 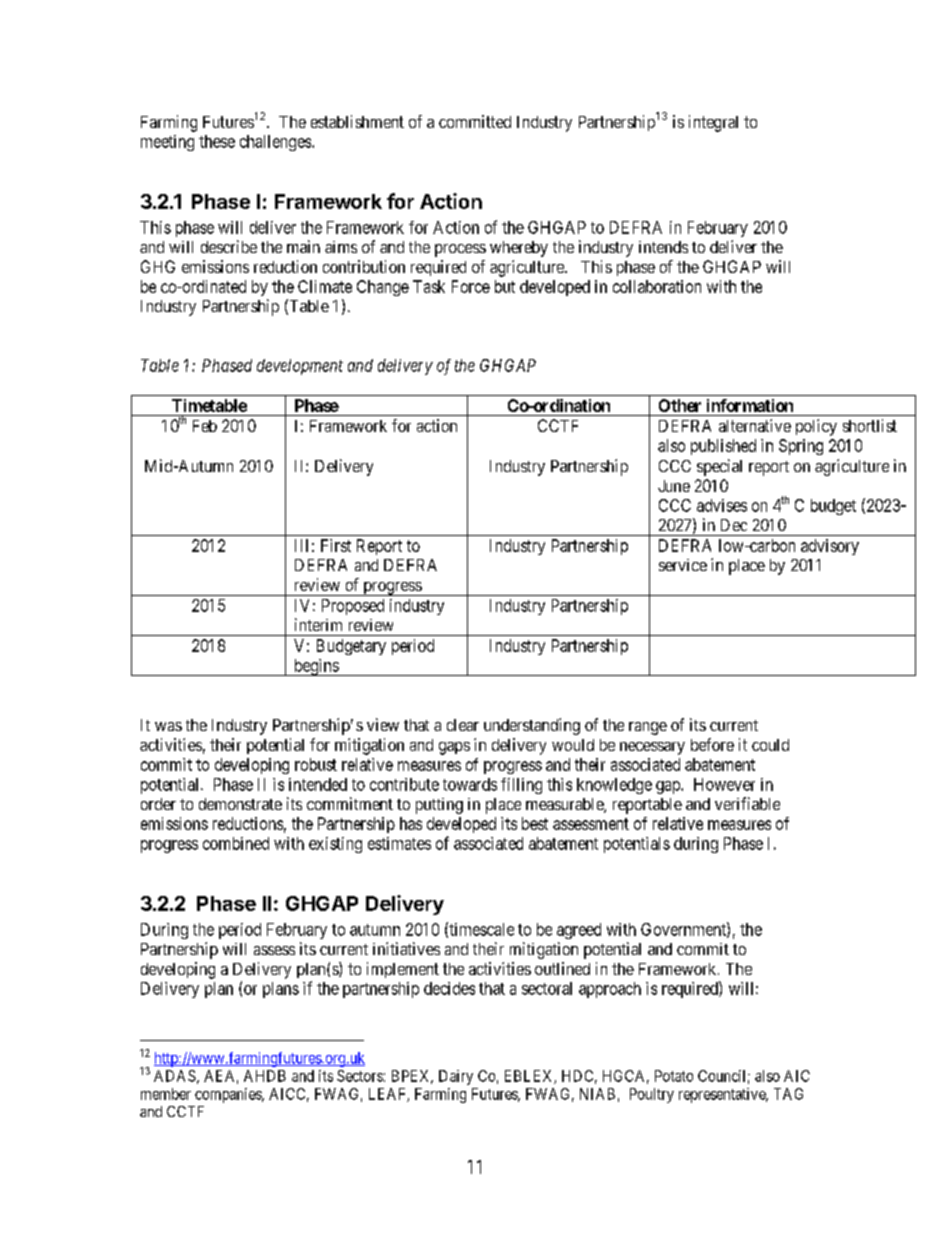 What do you see at coordinates (456, 1077) in the screenshot?
I see `Dairy` at bounding box center [456, 1077].
